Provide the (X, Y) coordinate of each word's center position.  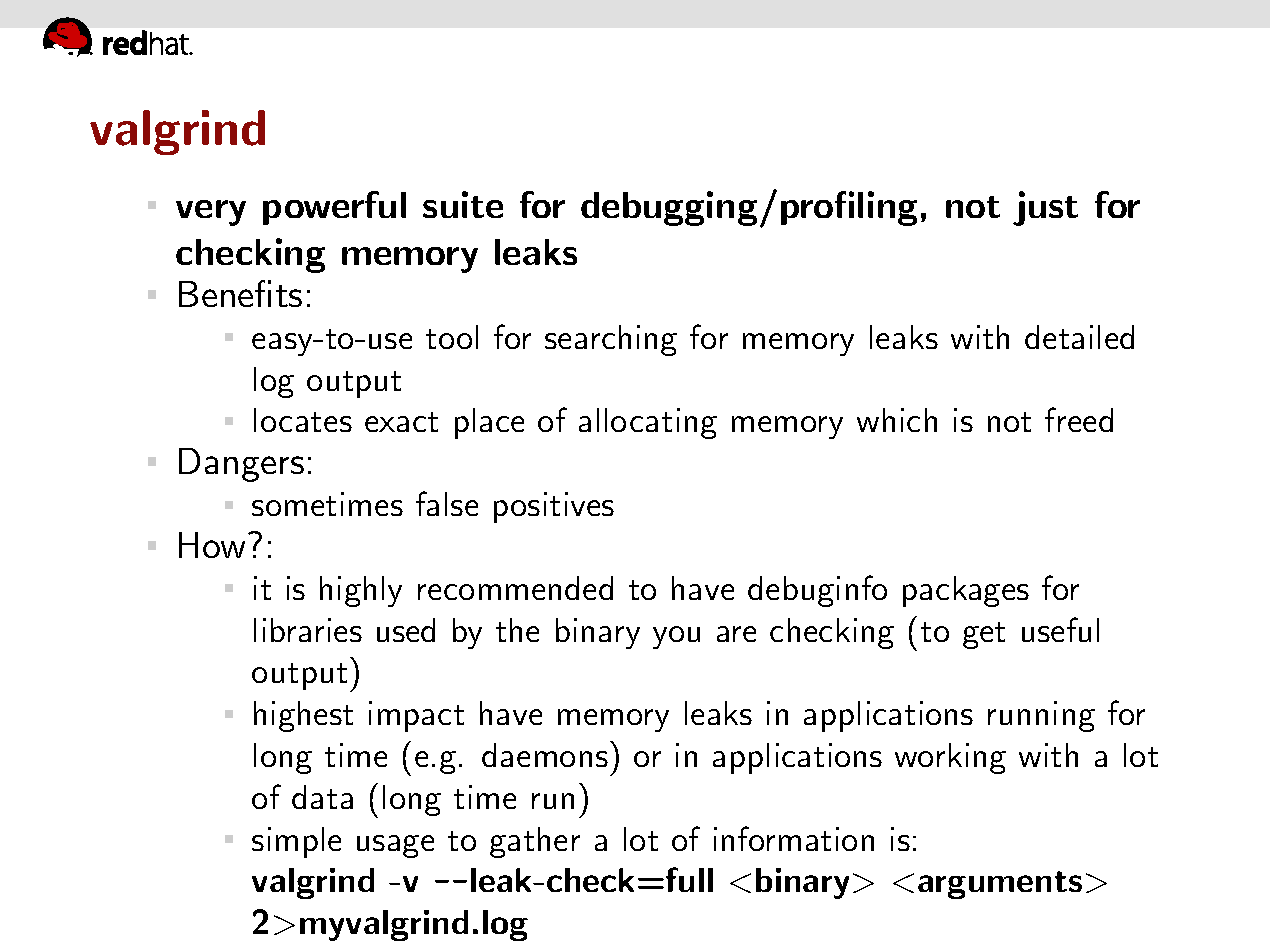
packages (966, 591)
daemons (545, 755)
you (676, 637)
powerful (334, 208)
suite (463, 204)
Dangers (241, 465)
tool (452, 337)
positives (554, 507)
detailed (1079, 337)
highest (303, 716)
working (950, 758)
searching (611, 340)
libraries (308, 630)
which (897, 420)
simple (296, 842)
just (1045, 208)
